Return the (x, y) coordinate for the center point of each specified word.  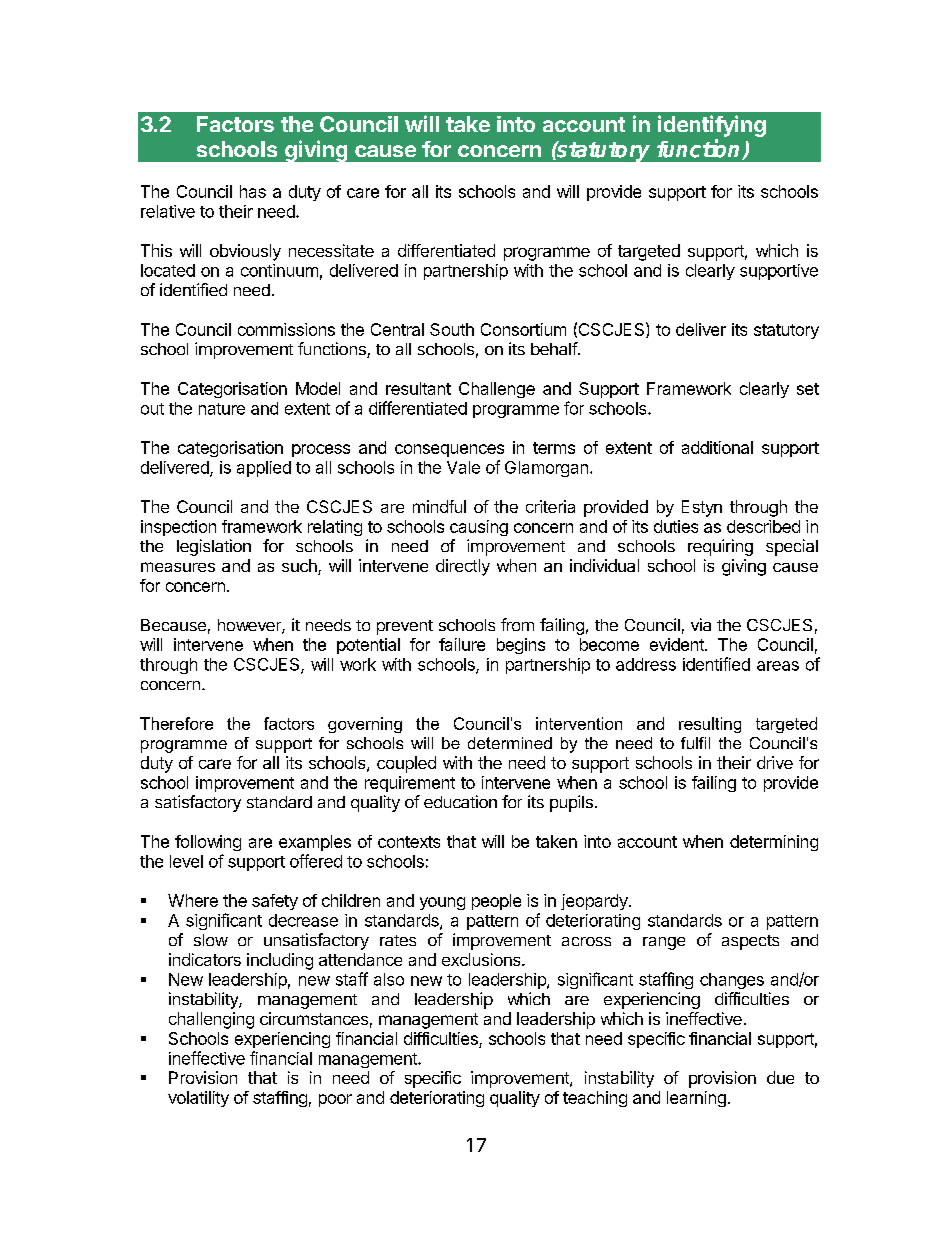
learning (696, 1099)
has (253, 191)
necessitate (331, 250)
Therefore (176, 723)
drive (775, 762)
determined (510, 743)
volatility (198, 1099)
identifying (712, 126)
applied (264, 469)
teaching (595, 1099)
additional (717, 447)
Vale (463, 467)
